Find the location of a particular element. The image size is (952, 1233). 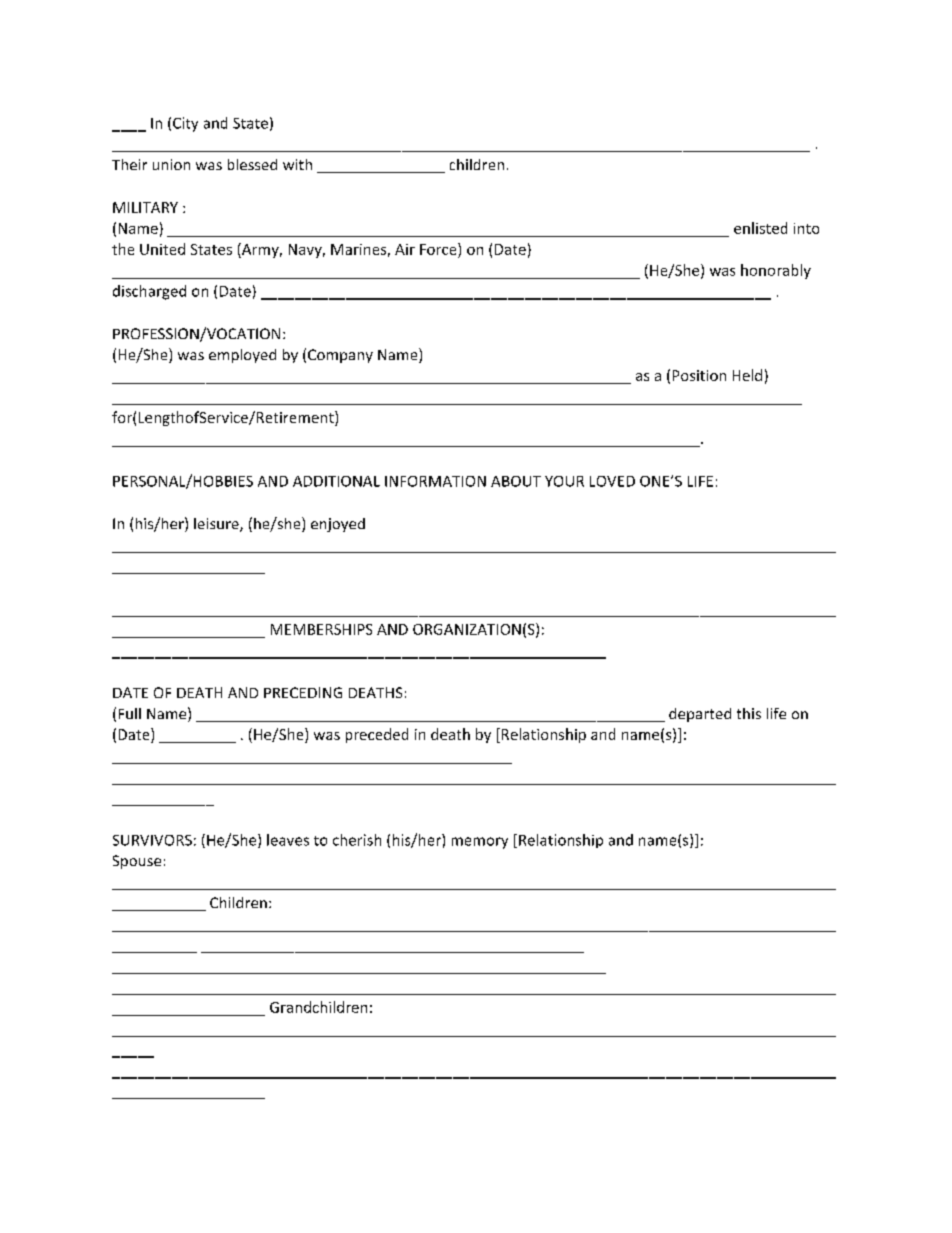

preceded is located at coordinates (377, 735).
